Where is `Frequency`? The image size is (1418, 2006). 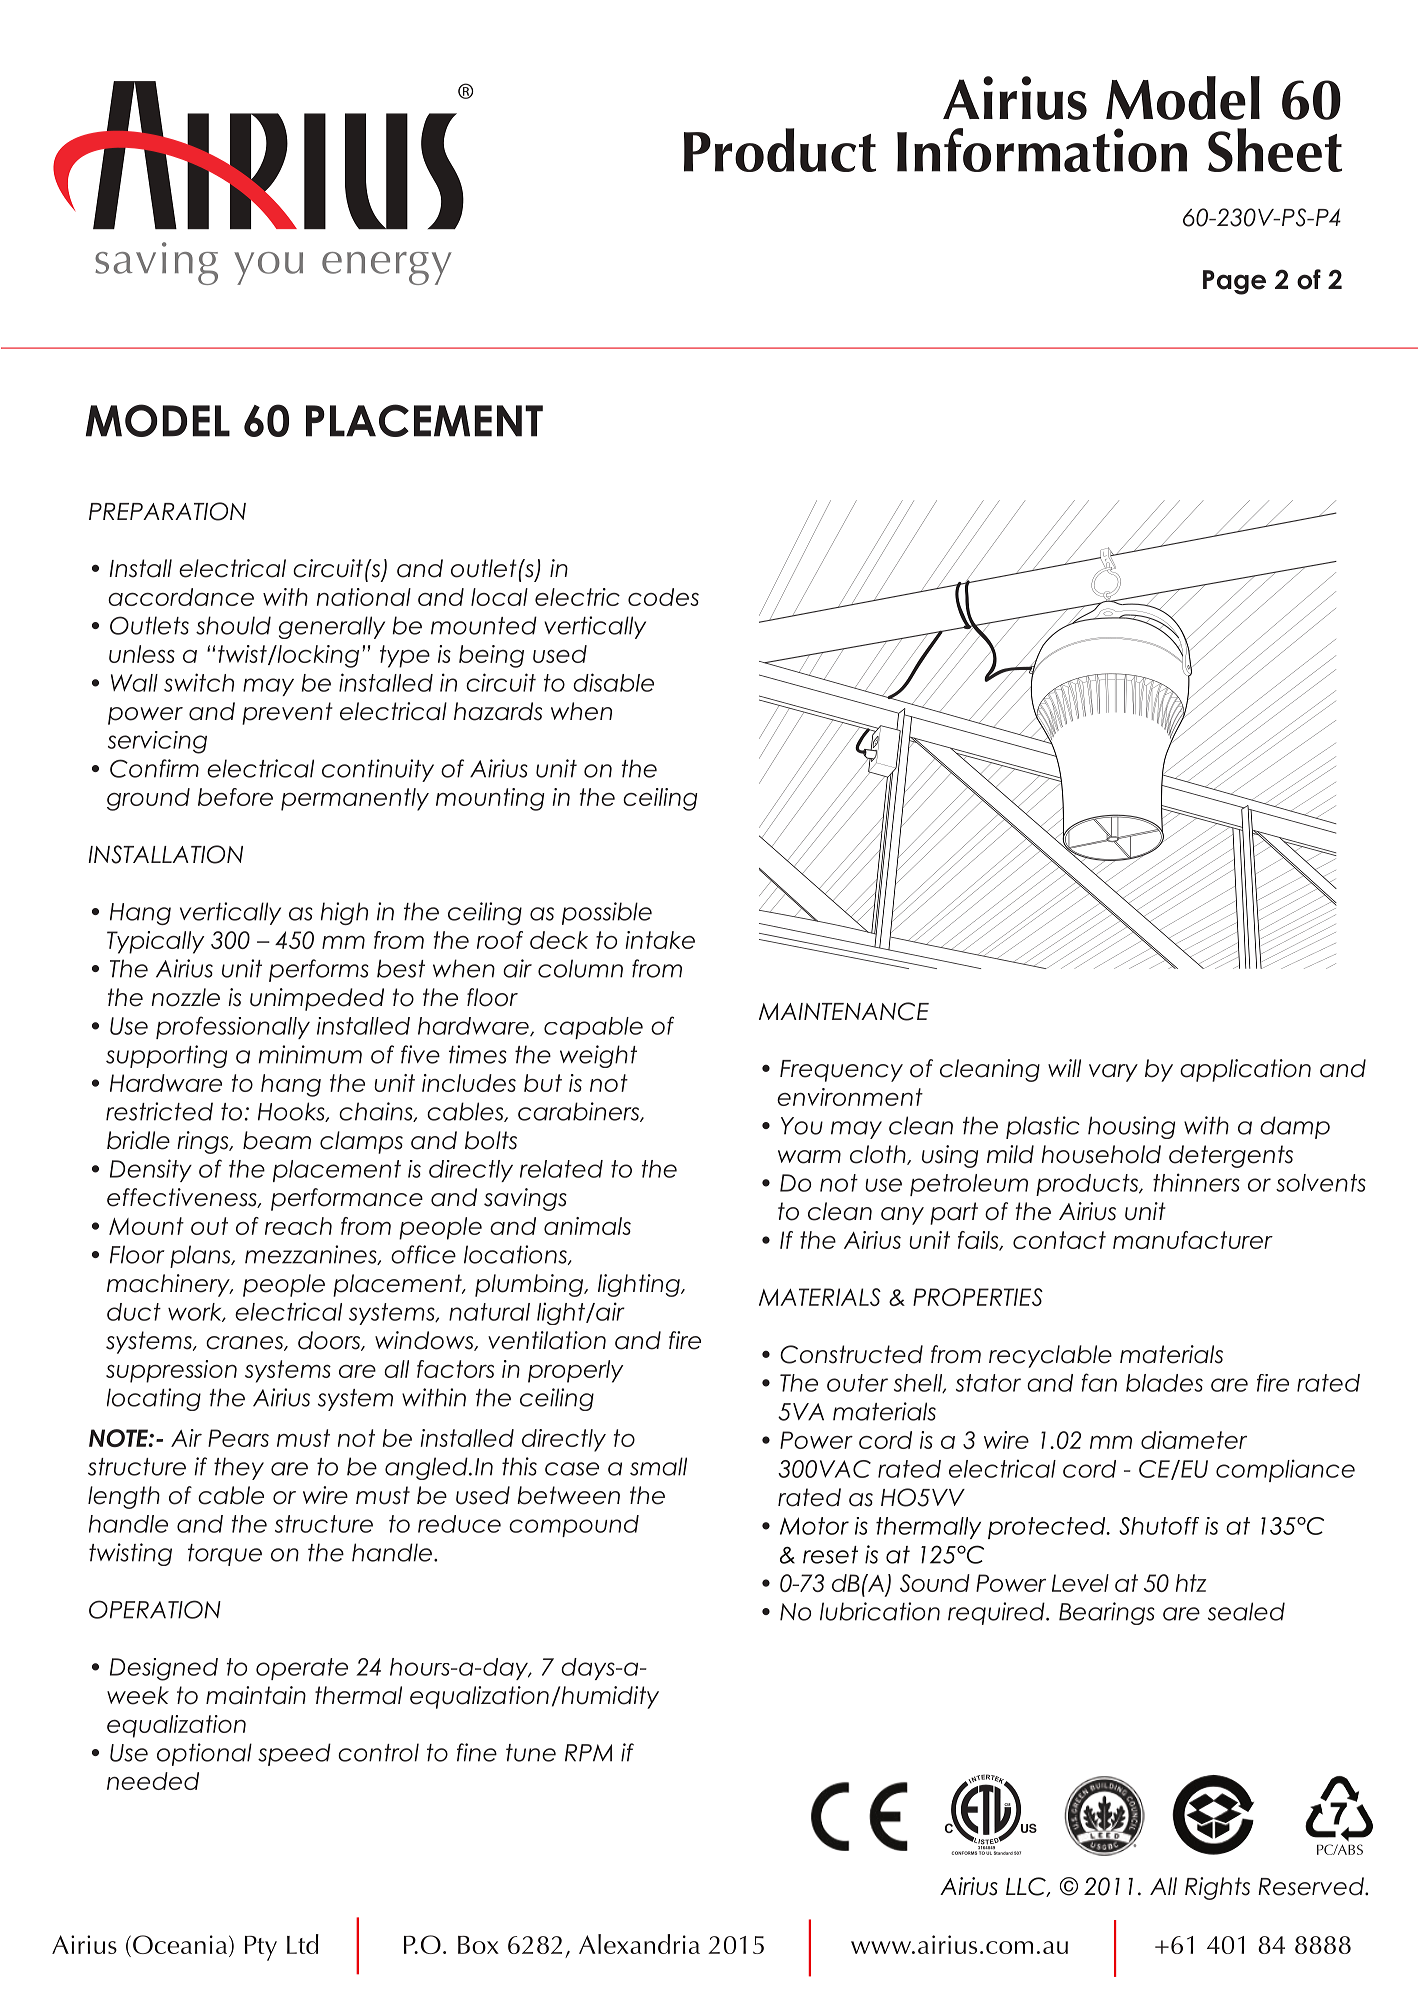 Frequency is located at coordinates (841, 1071).
